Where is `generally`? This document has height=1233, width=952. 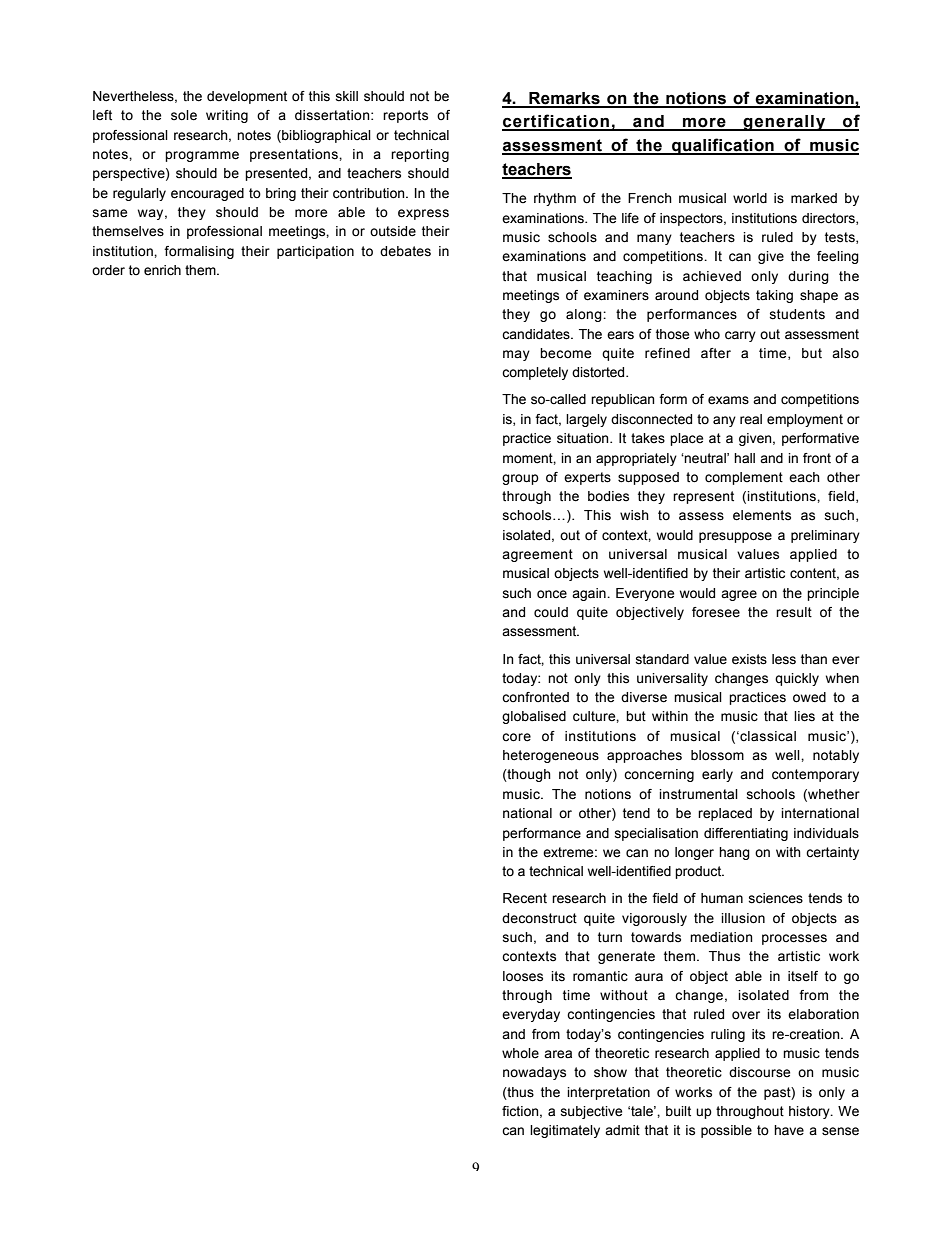
generally is located at coordinates (785, 123).
